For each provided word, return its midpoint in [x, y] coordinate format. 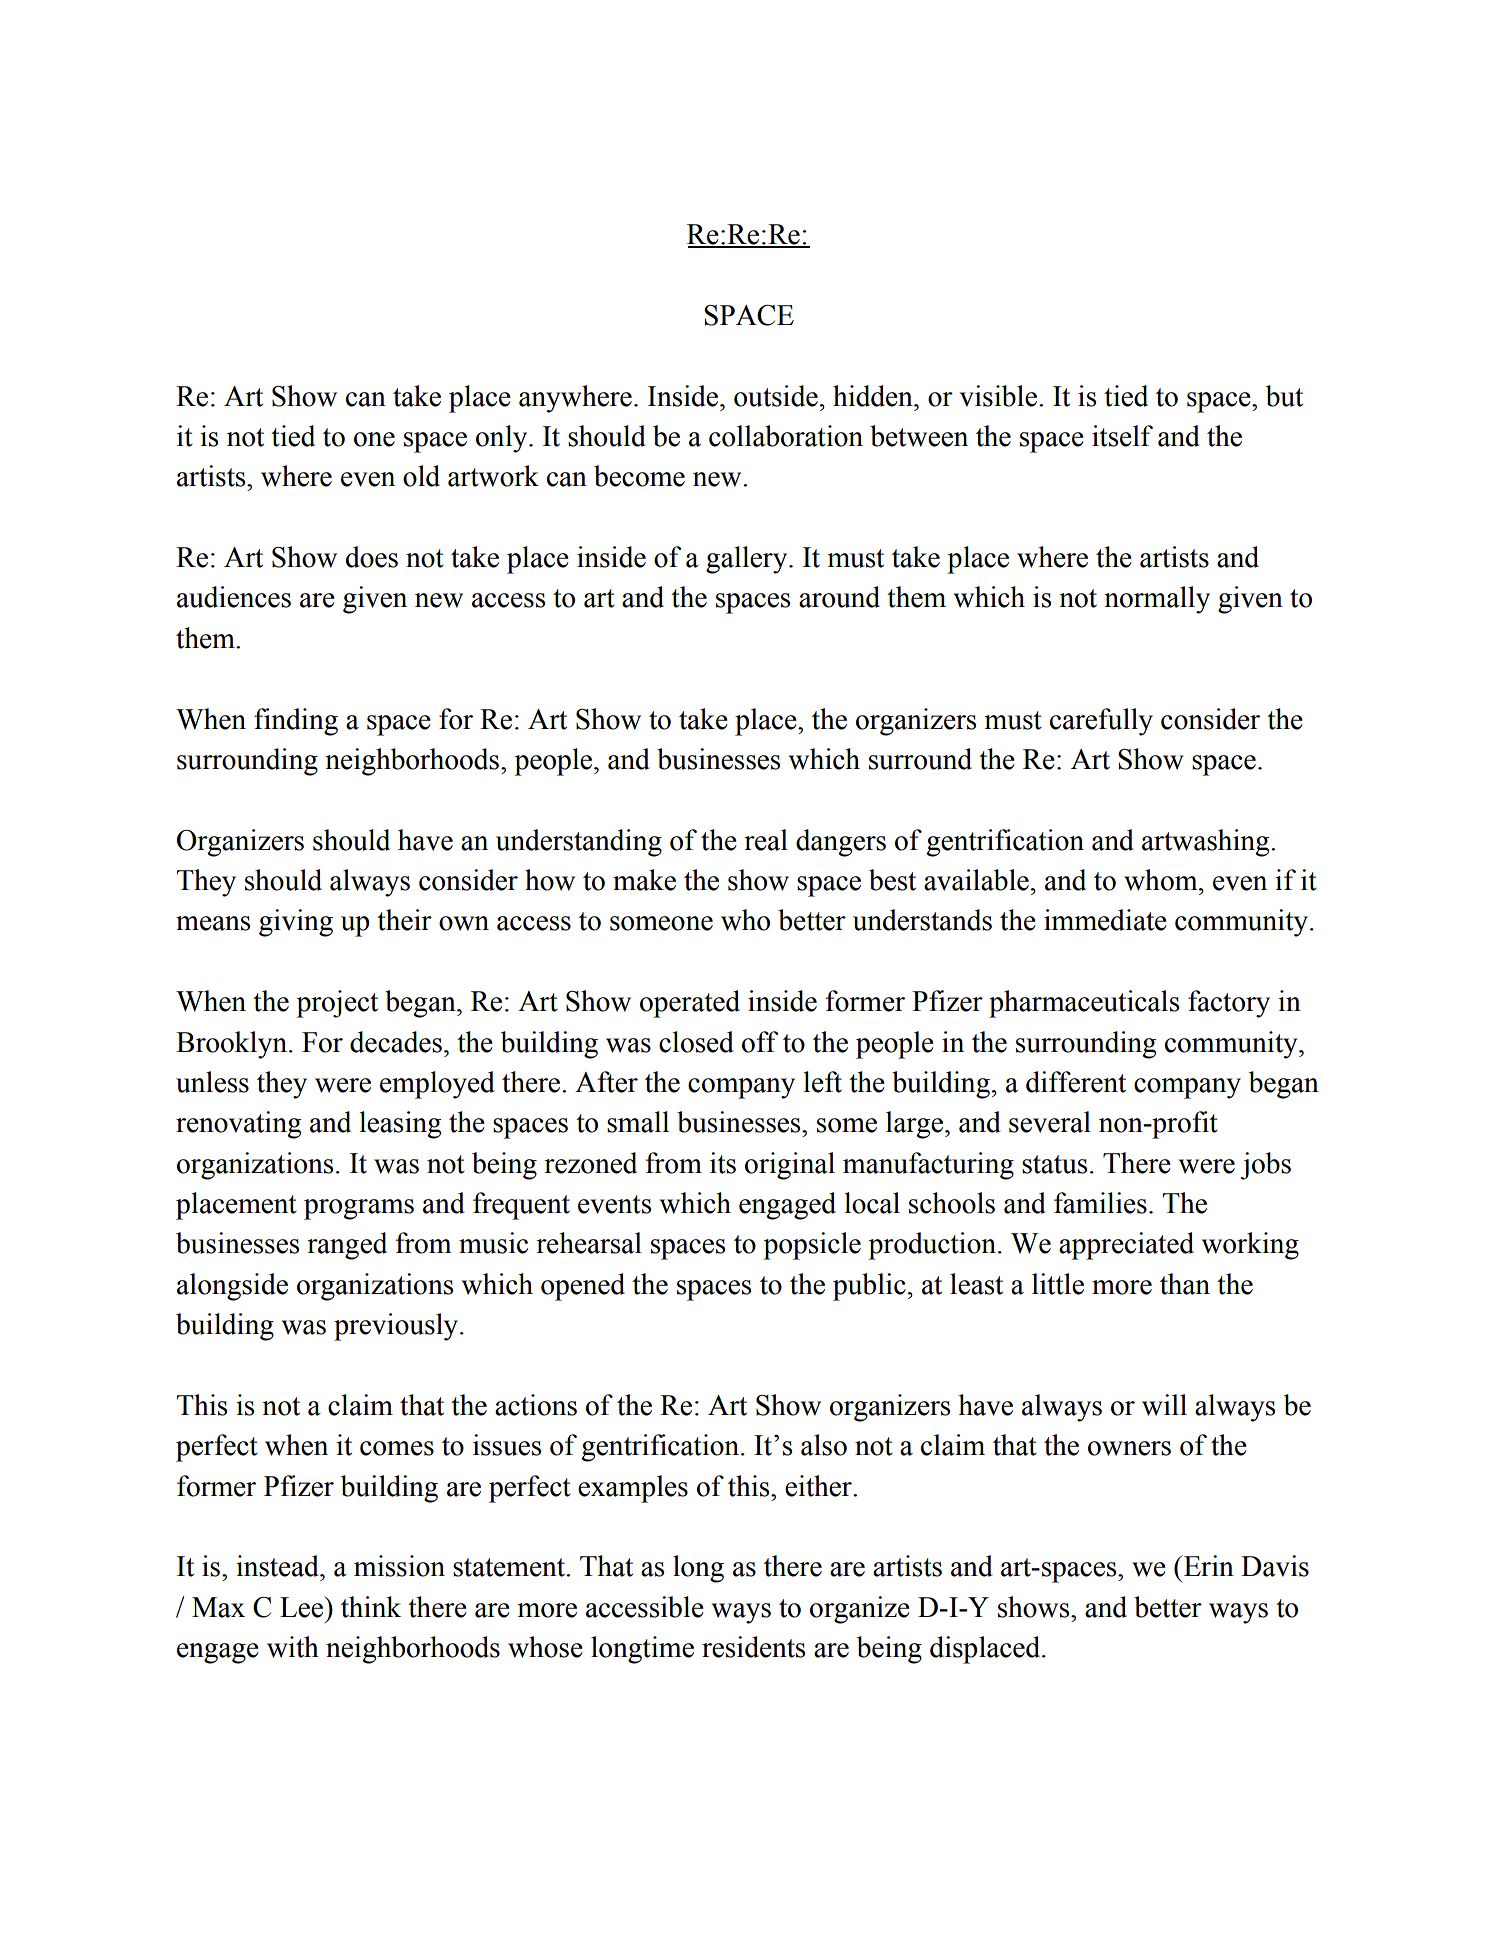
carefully [1101, 722]
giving [296, 923]
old [421, 476]
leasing [400, 1125]
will [1164, 1405]
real [766, 840]
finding [296, 722]
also [824, 1445]
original [790, 1166]
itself [1122, 436]
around [839, 597]
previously [397, 1327]
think [371, 1607]
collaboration [786, 436]
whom [1162, 880]
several [1050, 1122]
